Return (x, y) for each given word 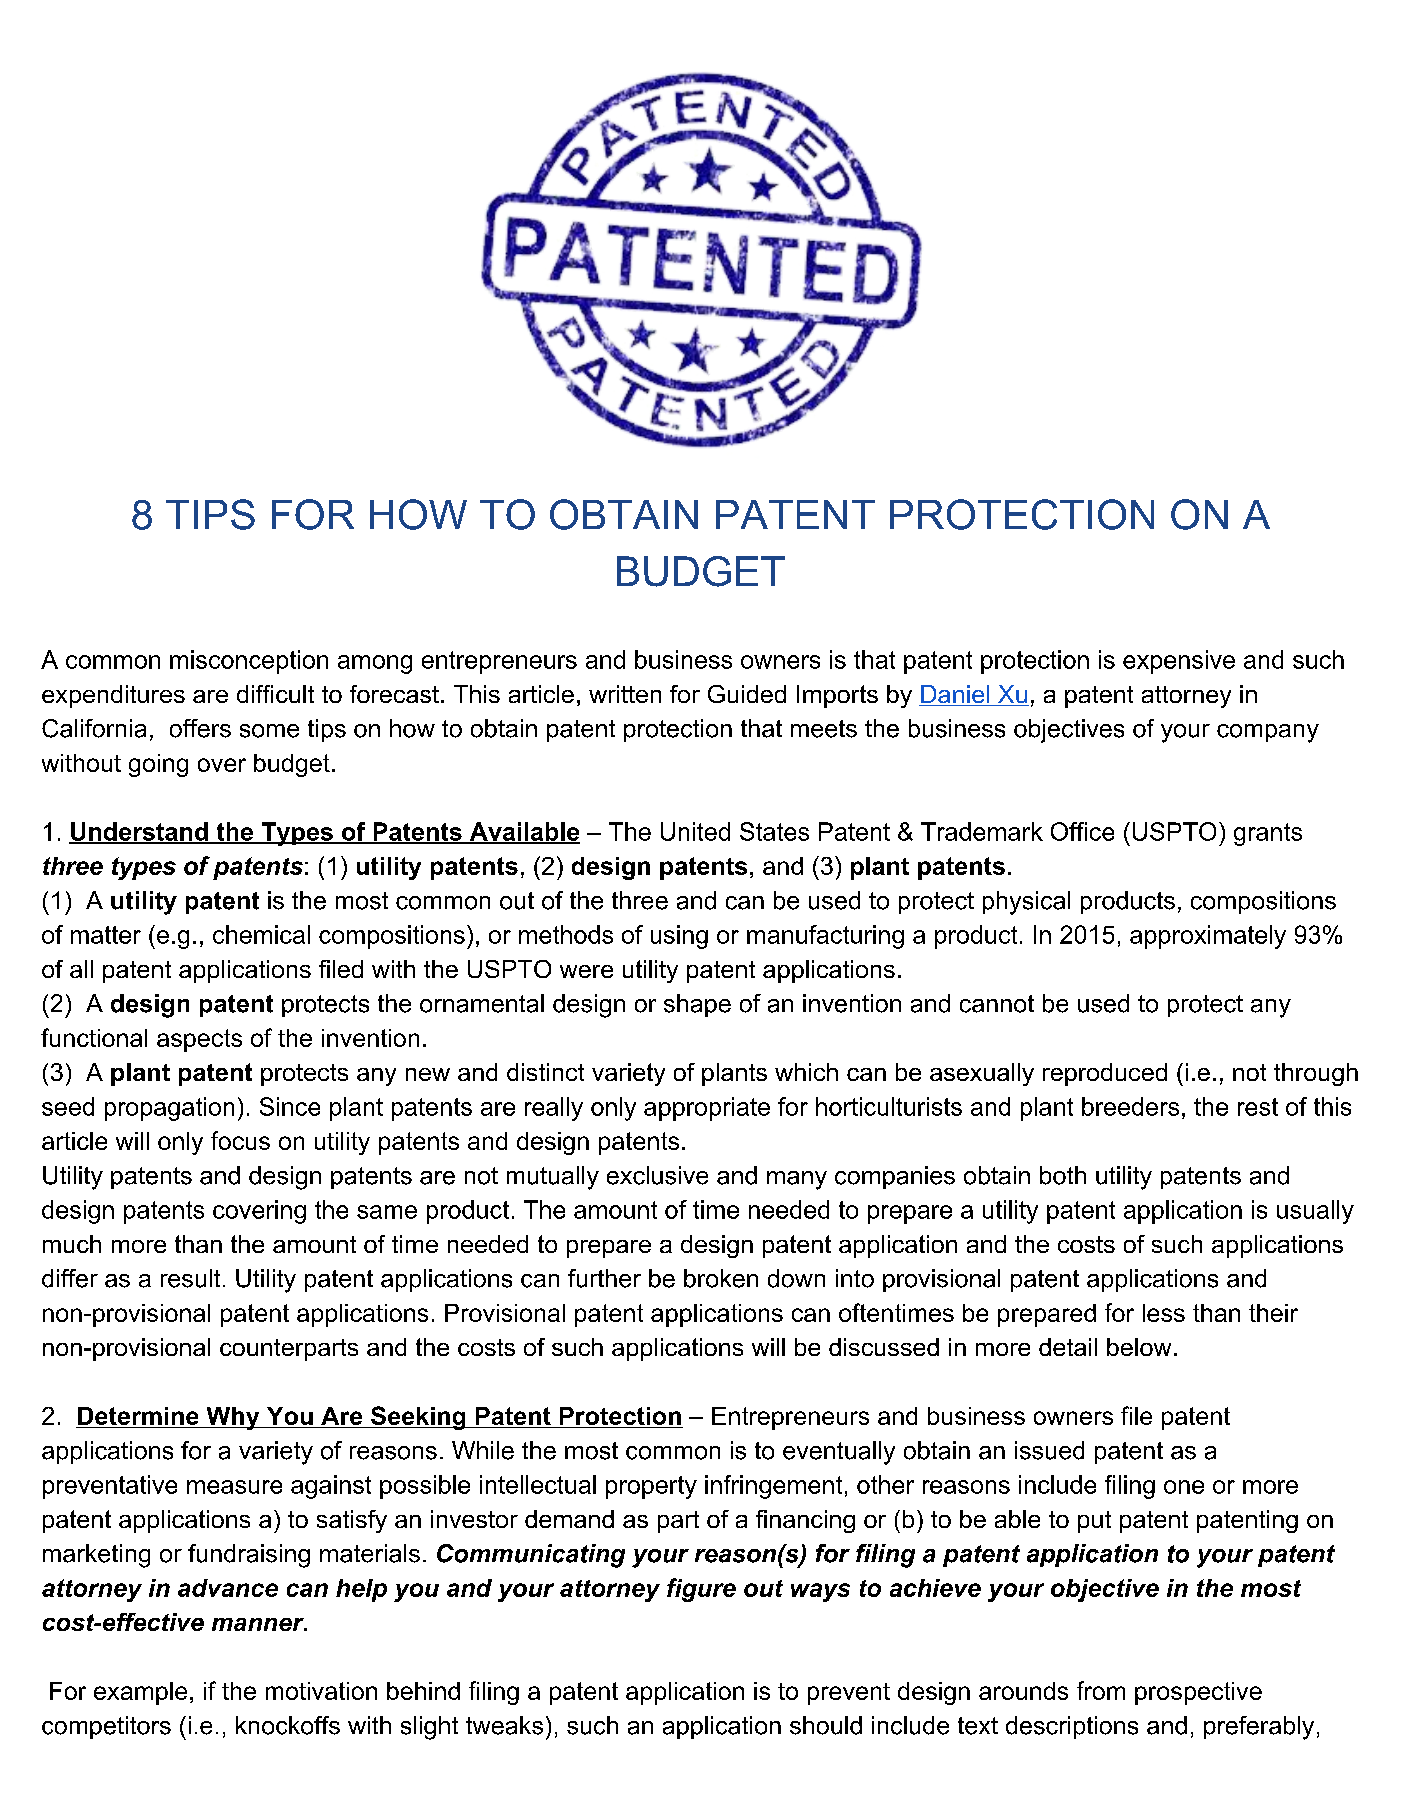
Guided (747, 694)
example (140, 1693)
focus (240, 1140)
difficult (275, 694)
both (1063, 1175)
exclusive (657, 1175)
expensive (1179, 662)
